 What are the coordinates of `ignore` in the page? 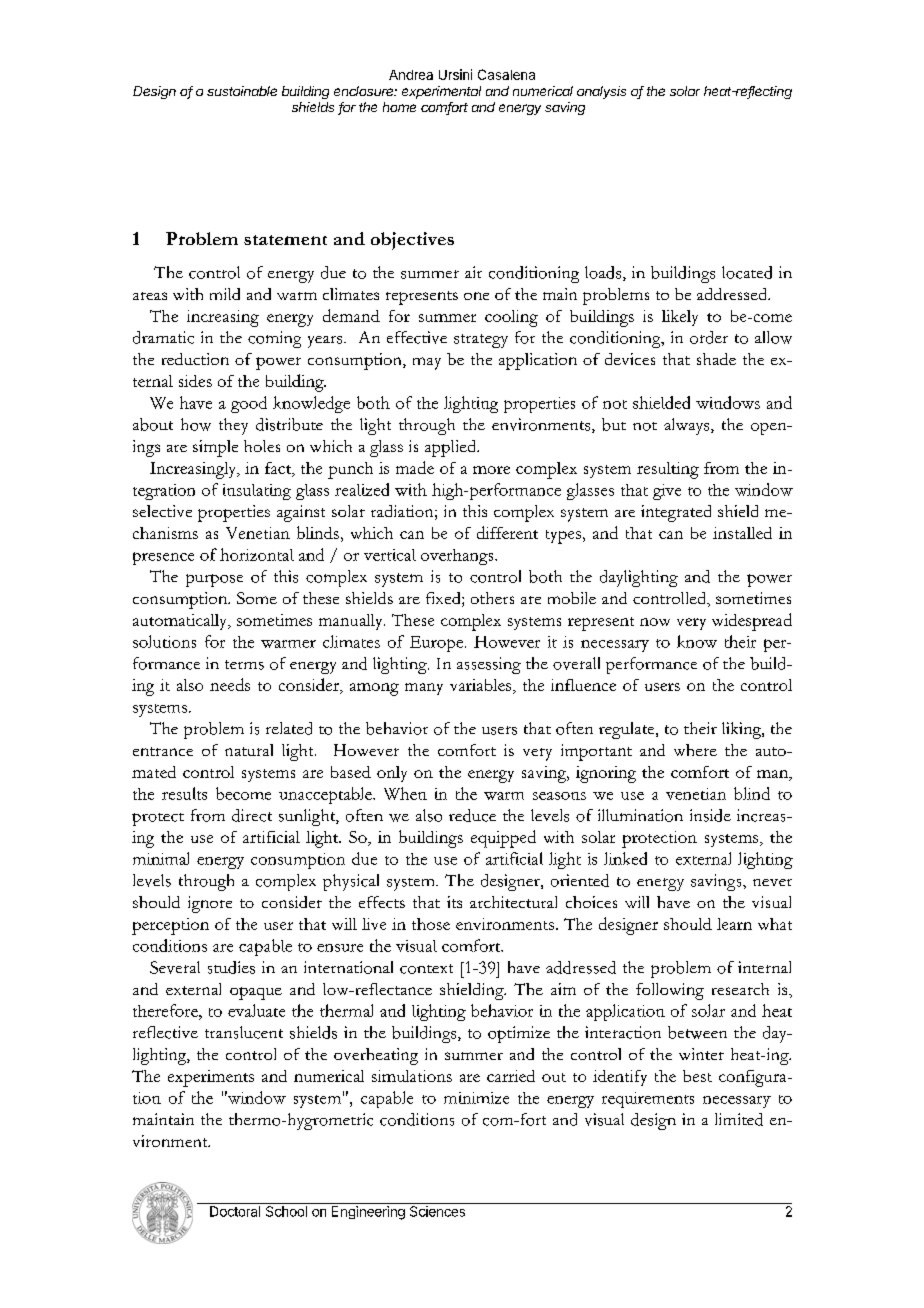 It's located at (210, 904).
